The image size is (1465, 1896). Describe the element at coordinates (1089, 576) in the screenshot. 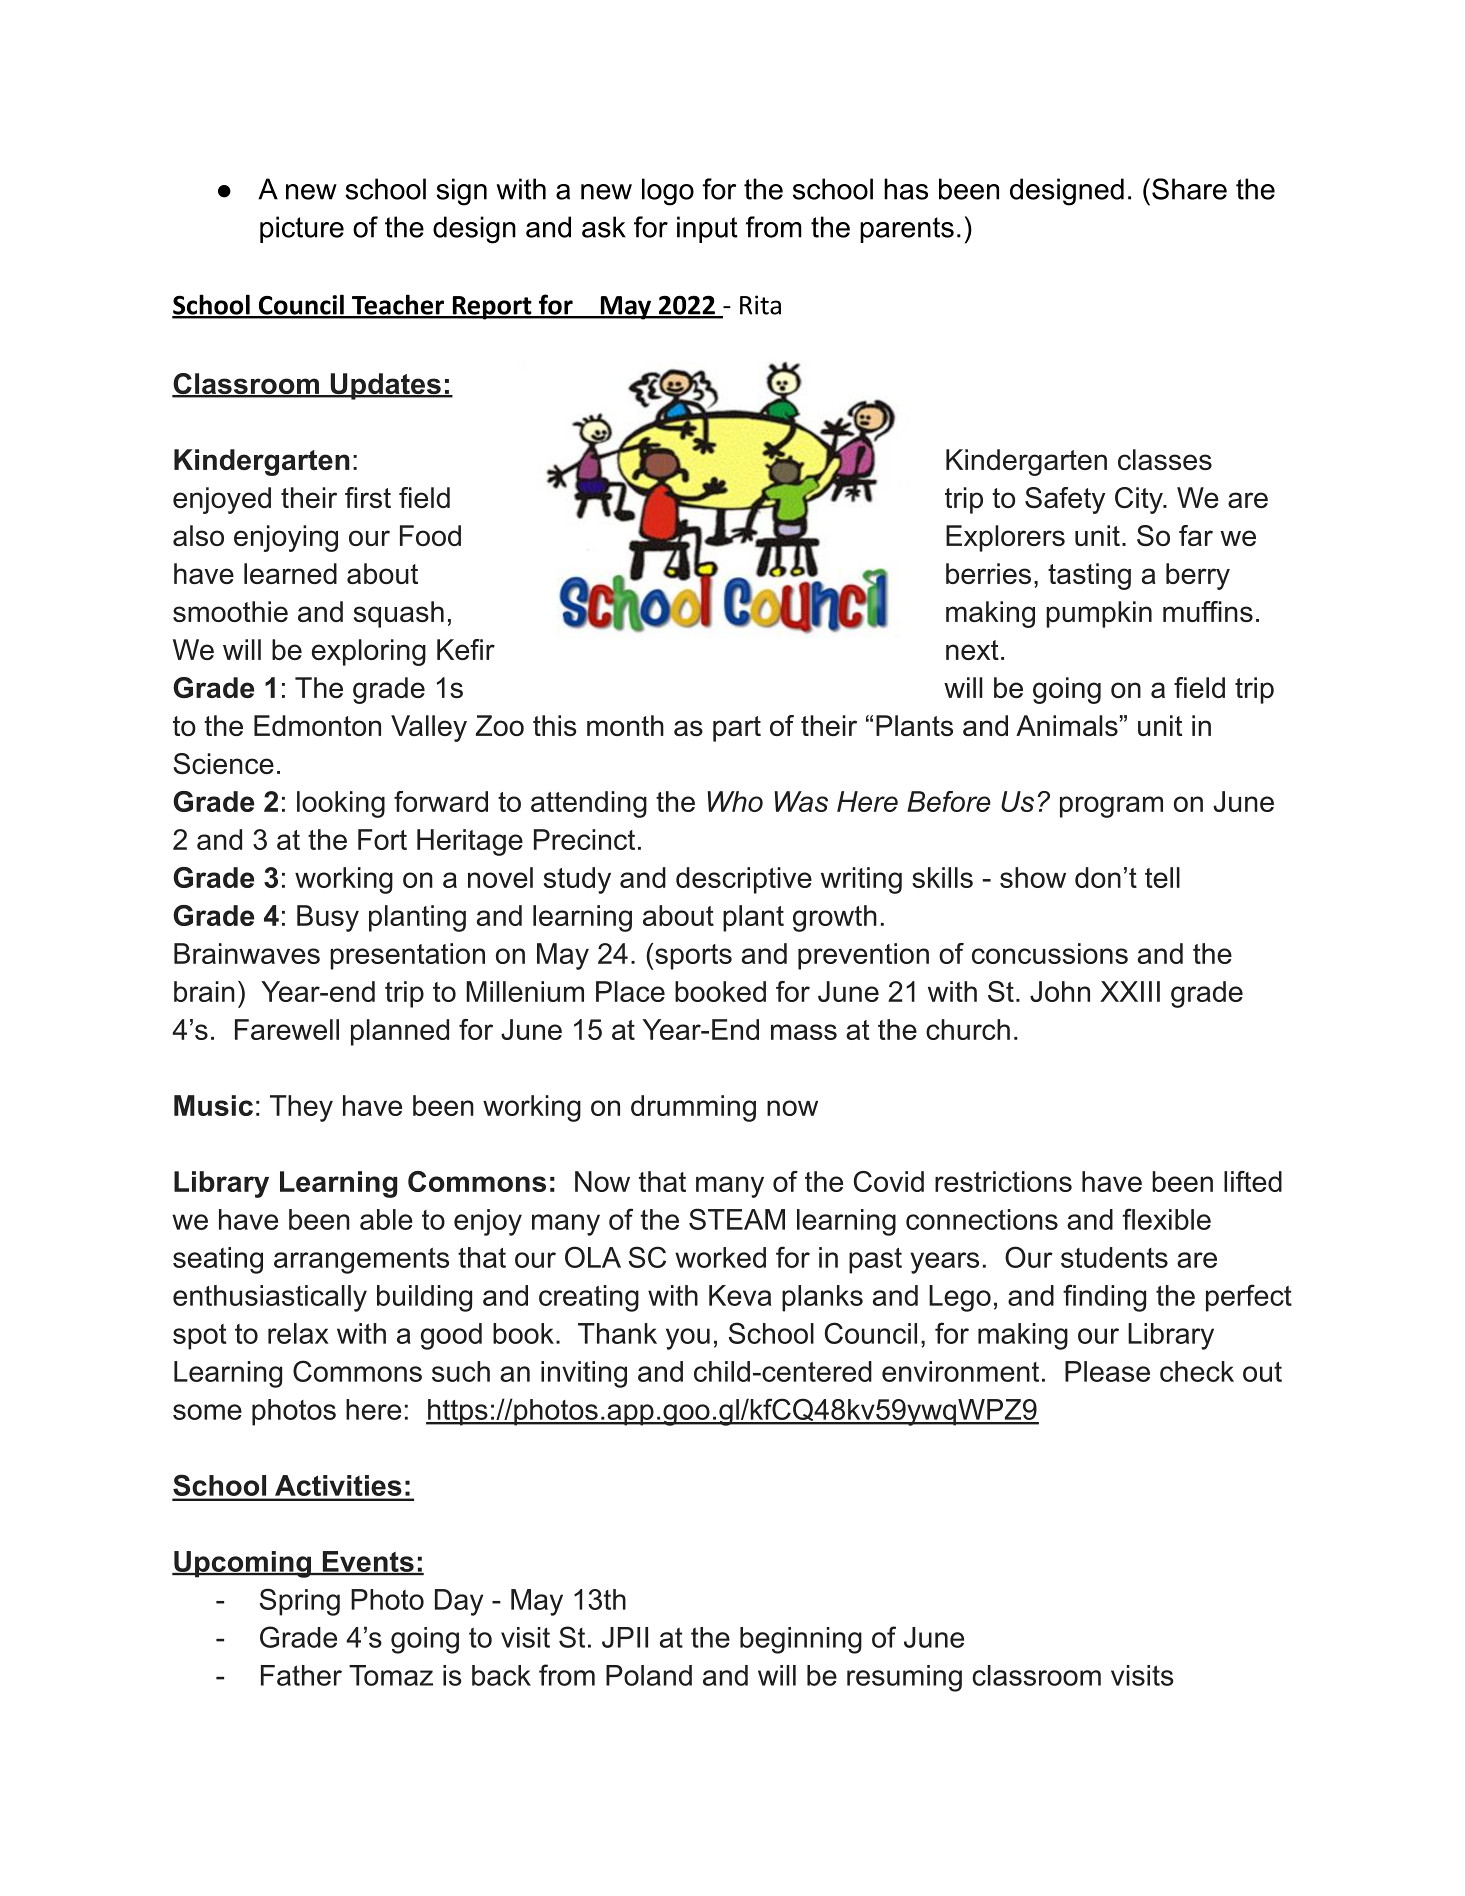

I see `tasting` at that location.
